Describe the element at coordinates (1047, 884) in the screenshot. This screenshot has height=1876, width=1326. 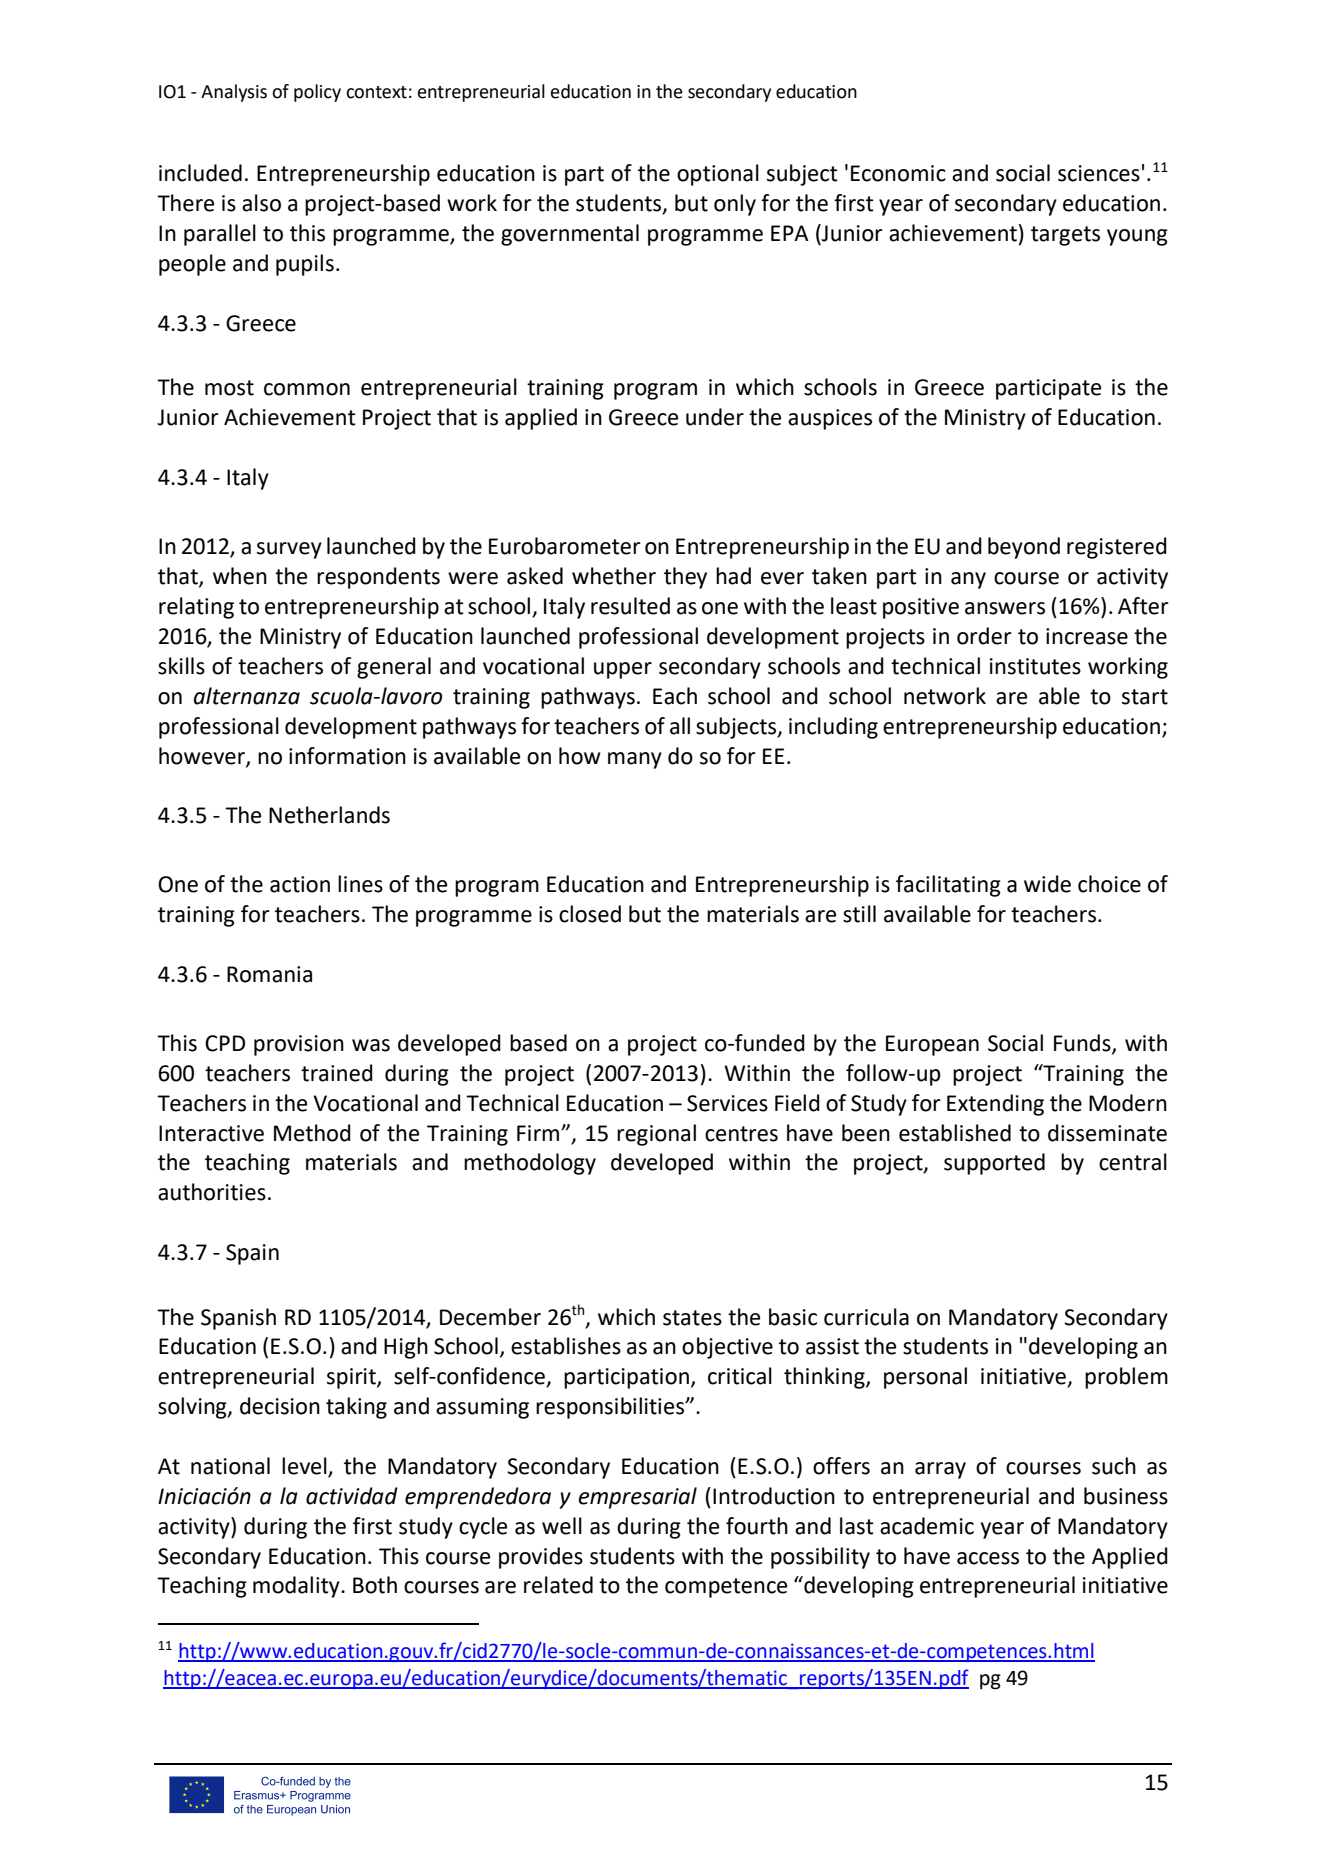
I see `wide` at that location.
